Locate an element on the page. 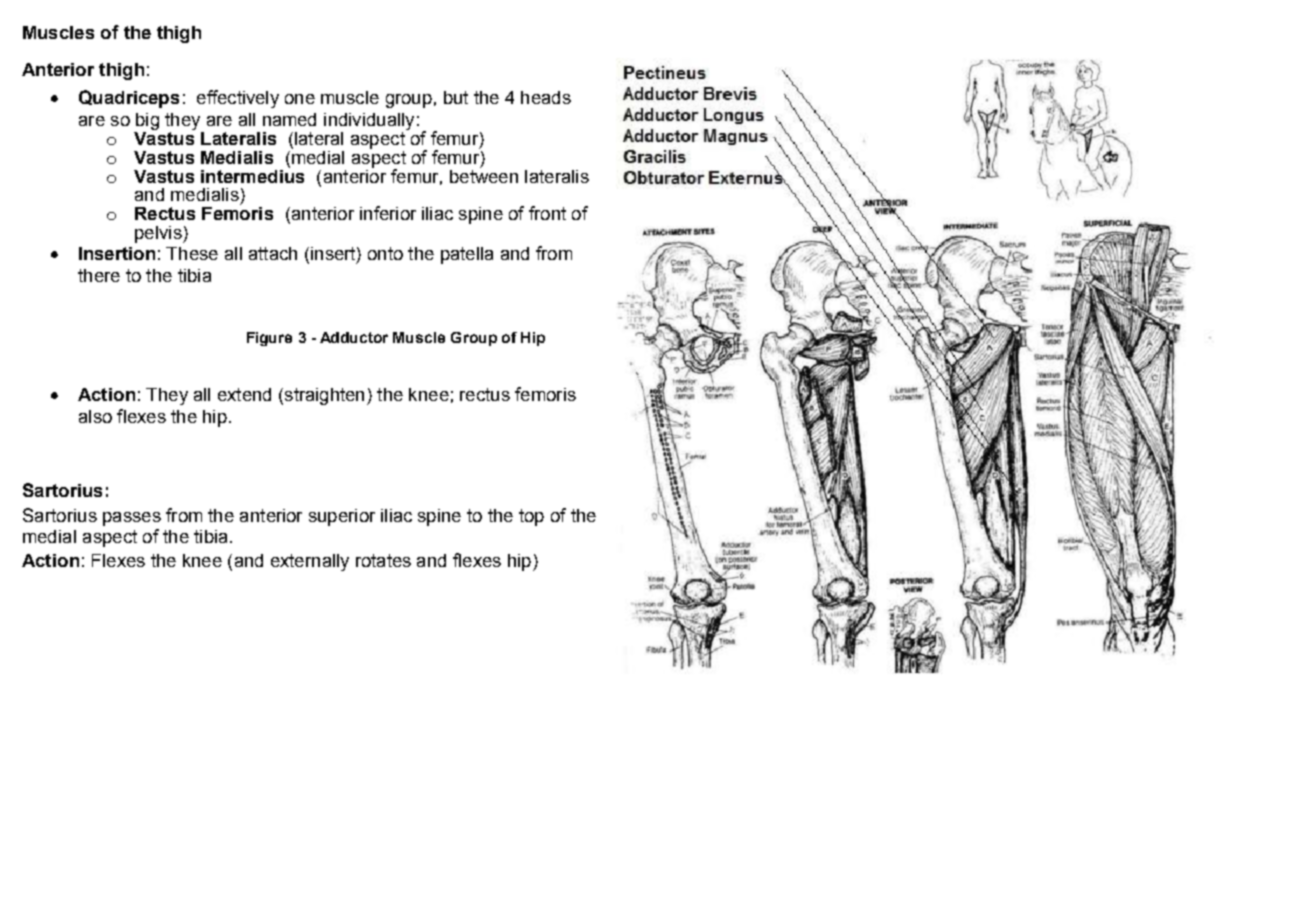 Image resolution: width=1308 pixels, height=924 pixels. patella is located at coordinates (467, 255).
